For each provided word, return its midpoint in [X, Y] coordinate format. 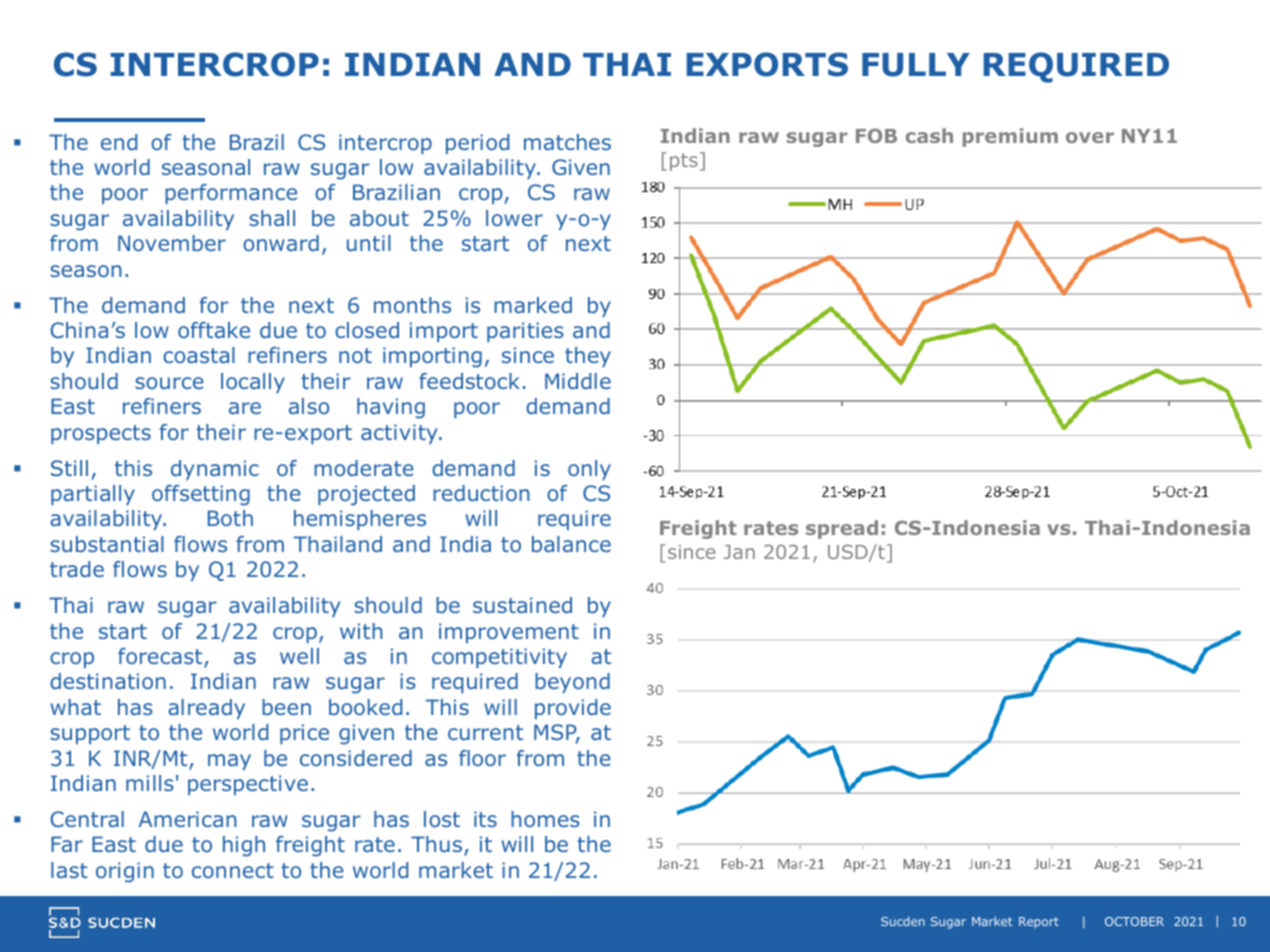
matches [567, 142]
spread [842, 529]
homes [545, 819]
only [589, 470]
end [119, 142]
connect [233, 870]
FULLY [916, 65]
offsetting [201, 495]
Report [1039, 923]
